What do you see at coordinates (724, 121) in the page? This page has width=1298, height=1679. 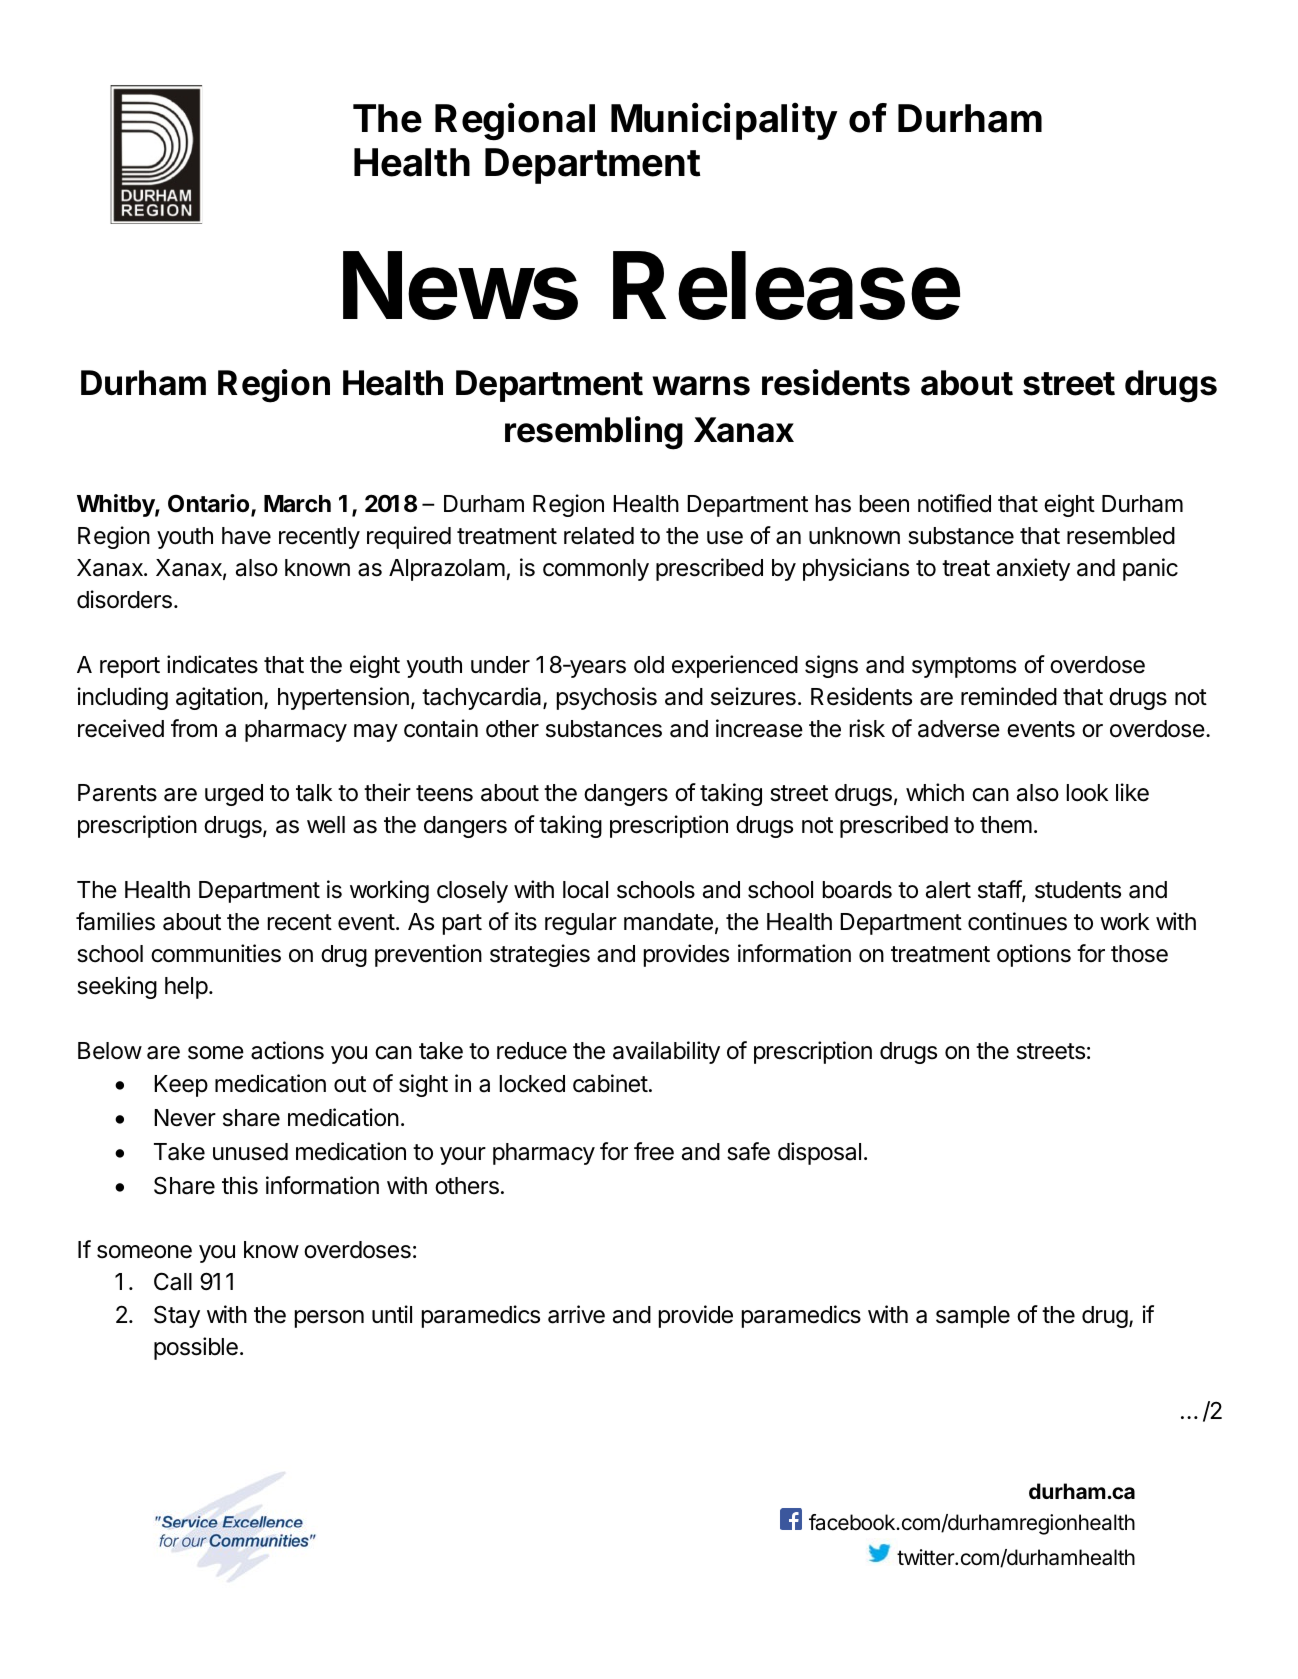 I see `Municipality` at bounding box center [724, 121].
